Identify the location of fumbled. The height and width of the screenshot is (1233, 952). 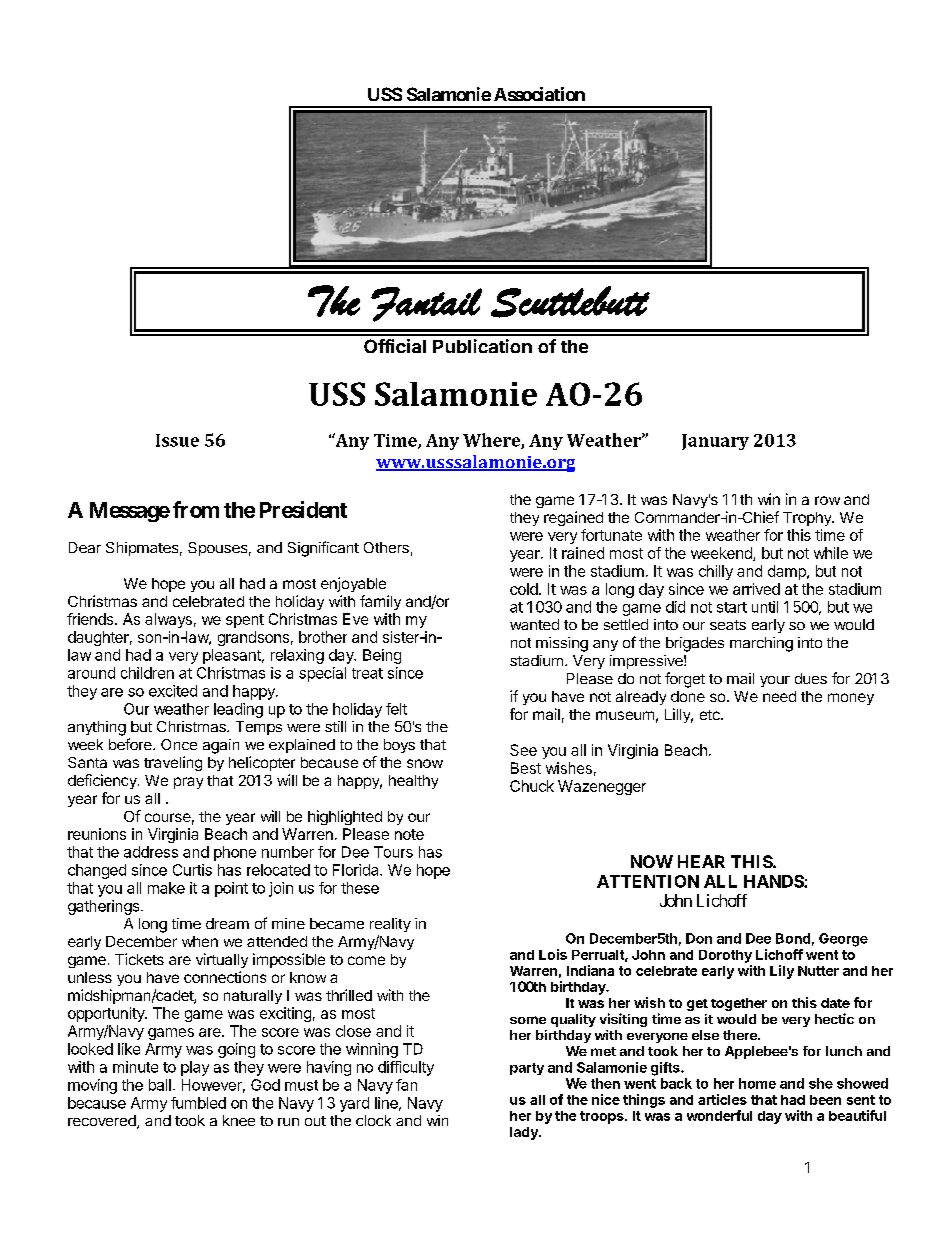
(198, 1103).
